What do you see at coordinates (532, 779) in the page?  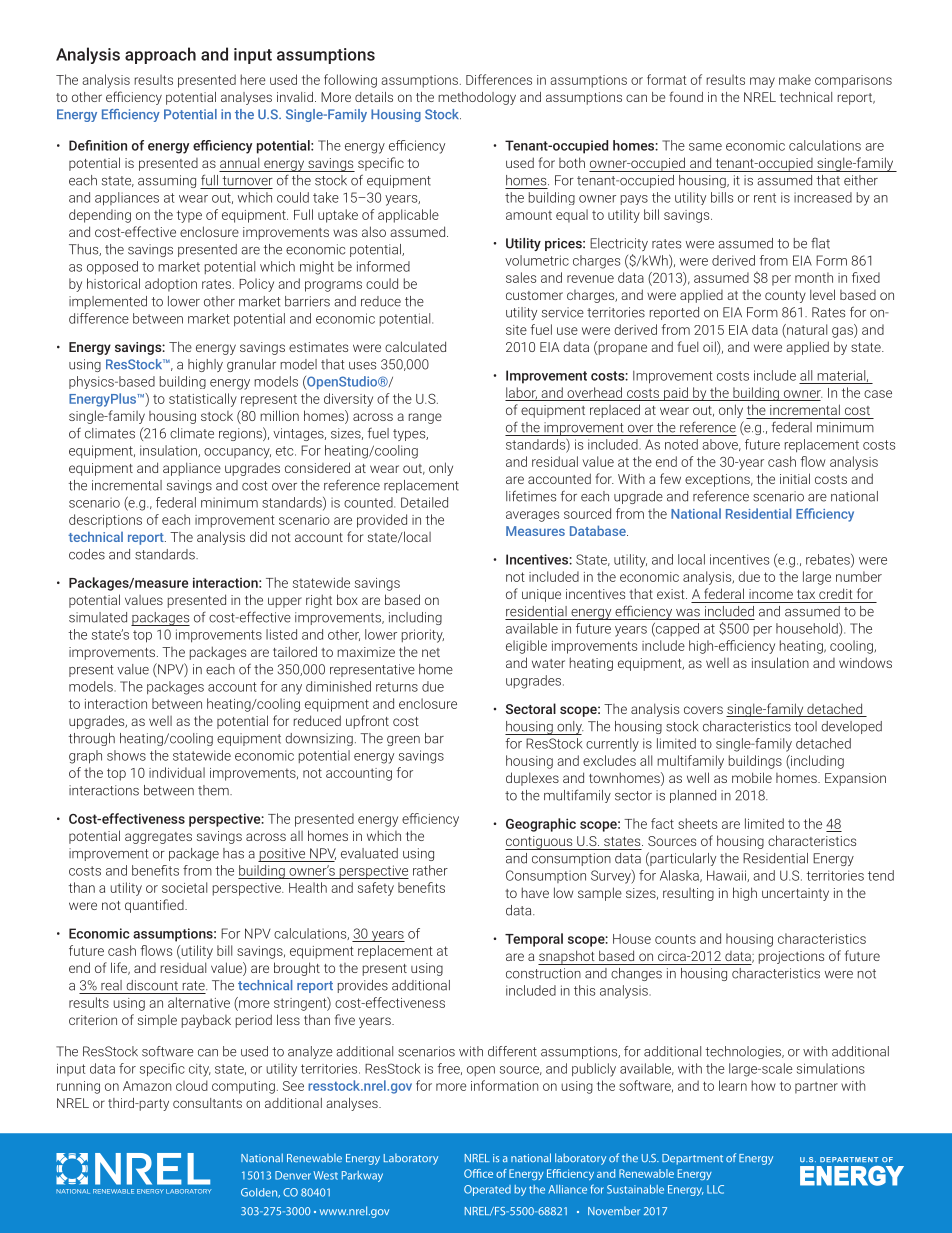 I see `duplexes` at bounding box center [532, 779].
